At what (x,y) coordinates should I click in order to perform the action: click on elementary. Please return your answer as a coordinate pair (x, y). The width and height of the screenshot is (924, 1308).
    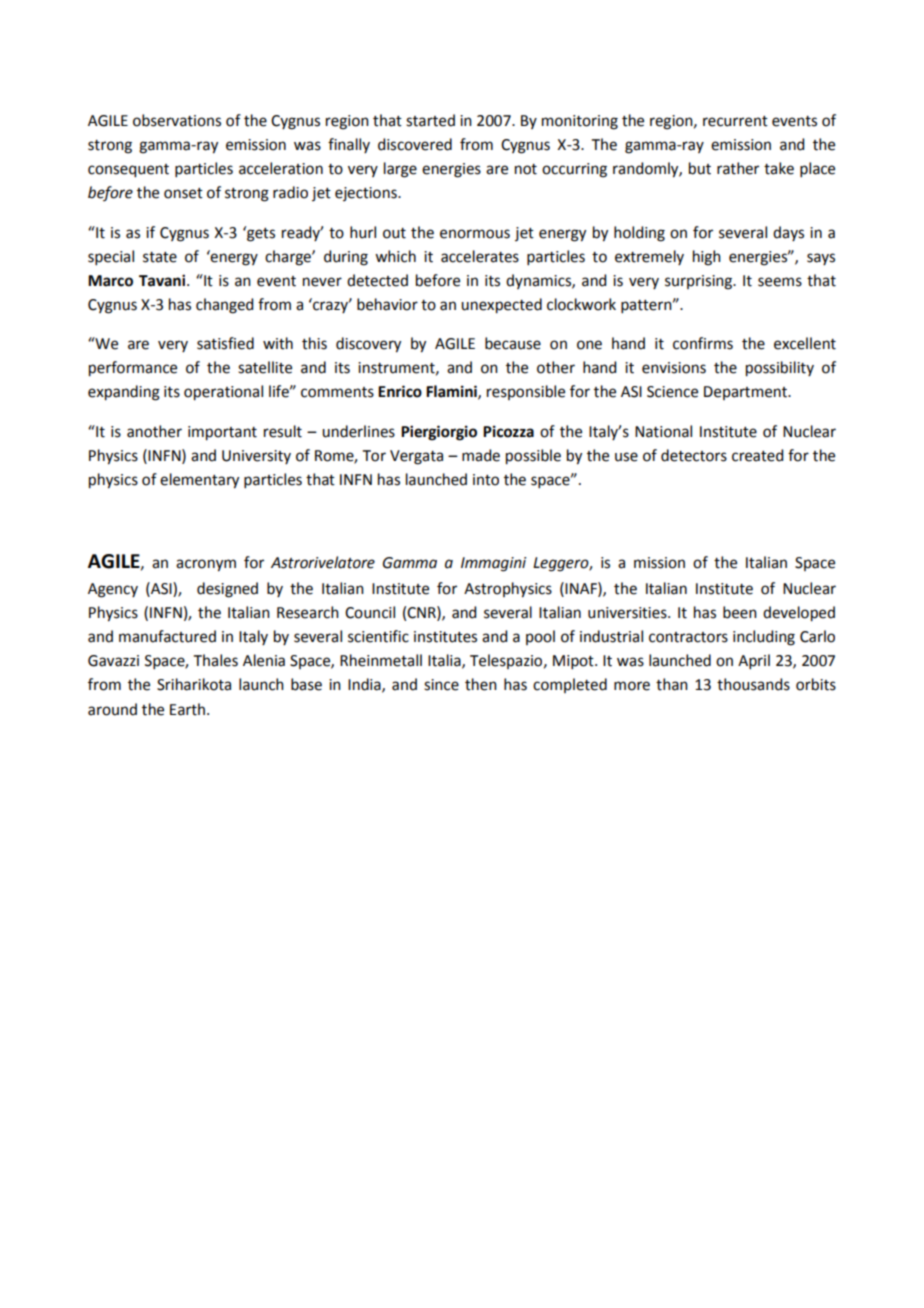
    Looking at the image, I should click on (199, 481).
